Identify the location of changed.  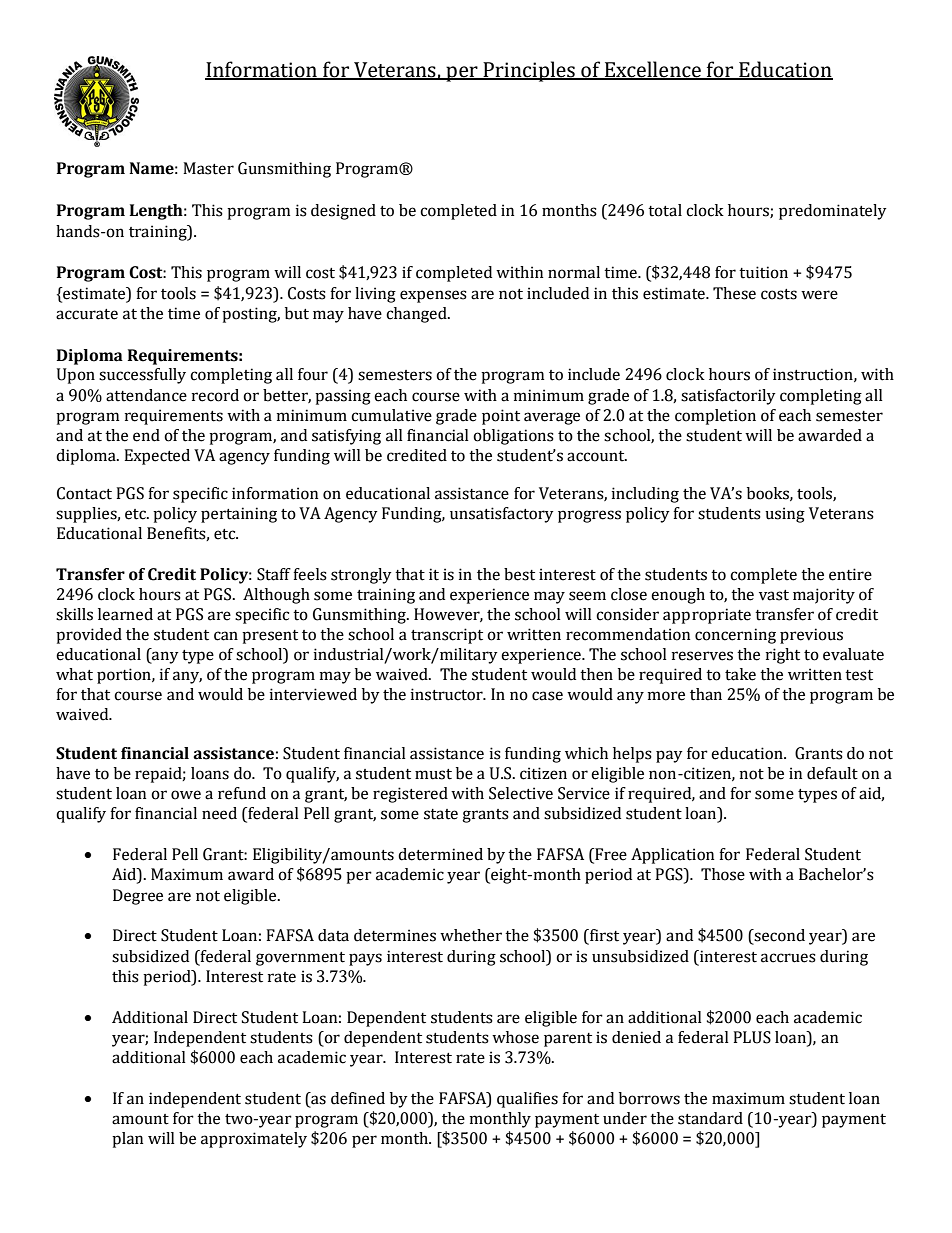
(417, 315).
